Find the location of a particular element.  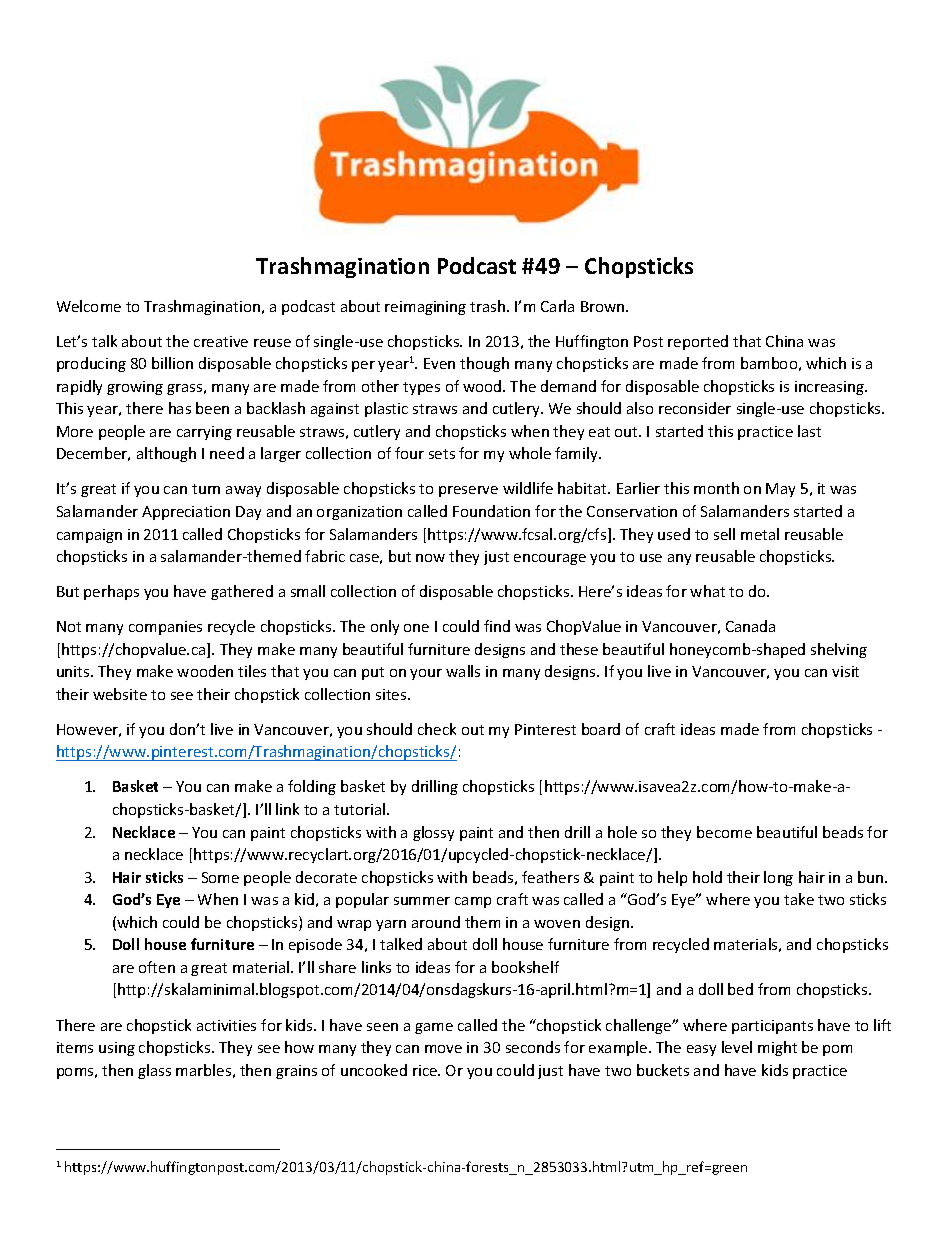

move is located at coordinates (443, 1049).
